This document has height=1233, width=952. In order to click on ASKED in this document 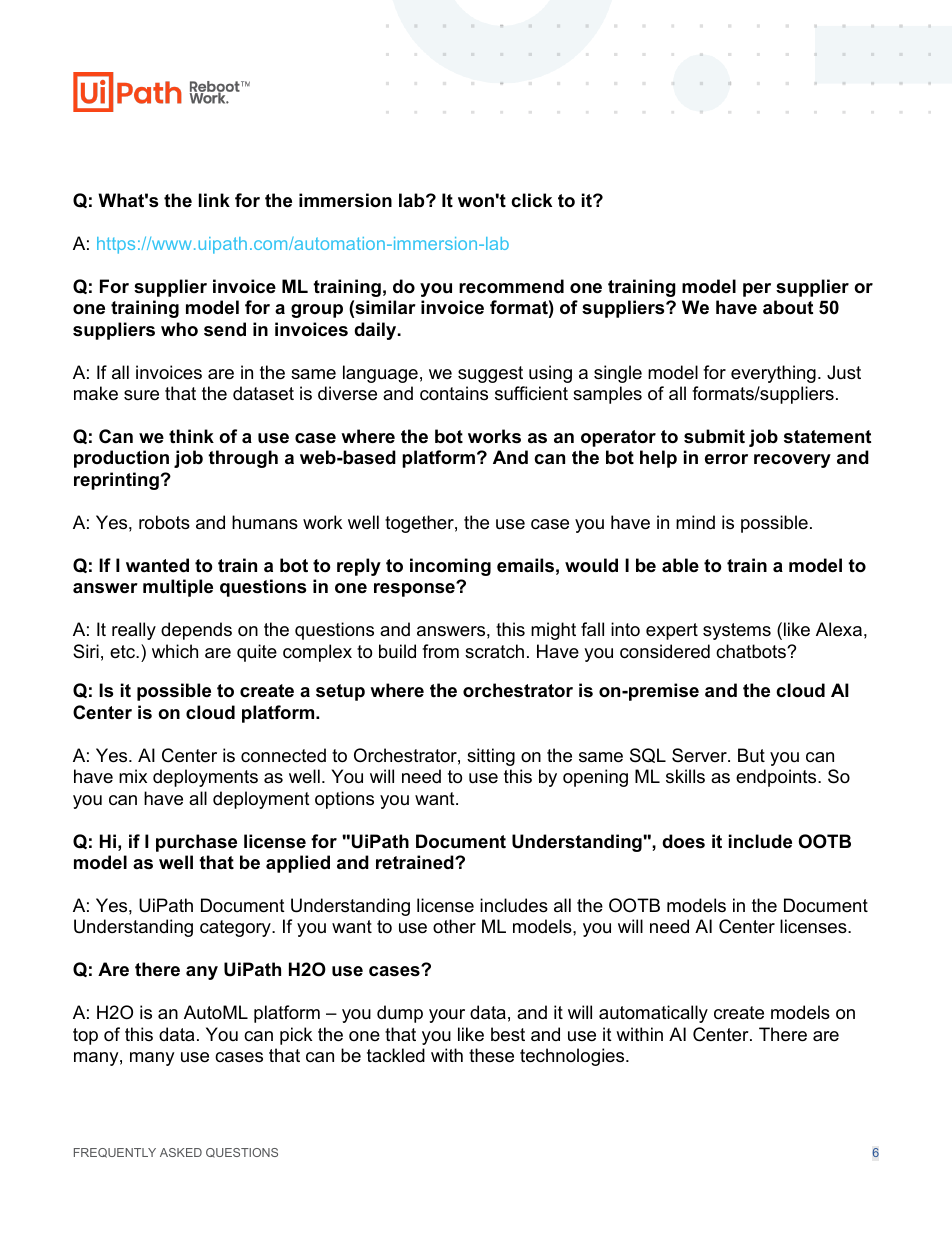, I will do `click(181, 1152)`.
